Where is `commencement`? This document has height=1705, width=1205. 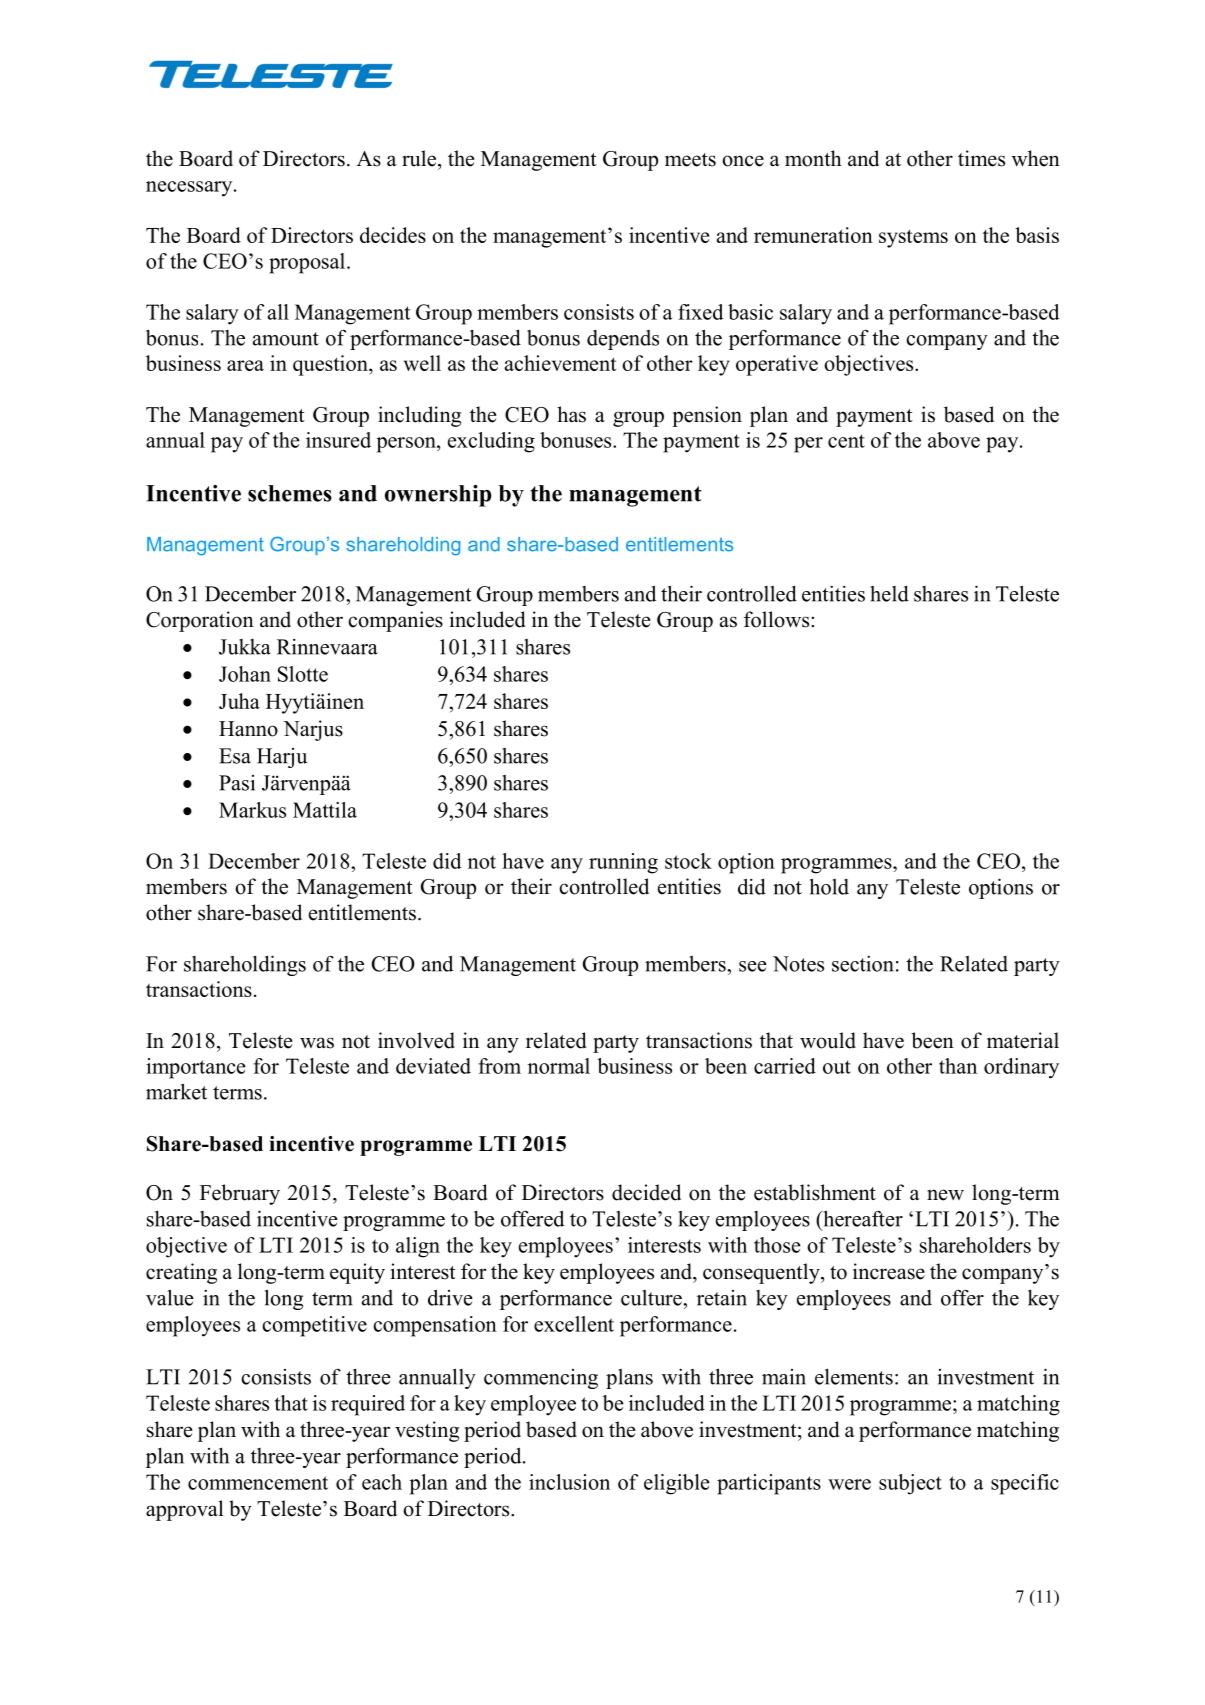
commencement is located at coordinates (258, 1483).
